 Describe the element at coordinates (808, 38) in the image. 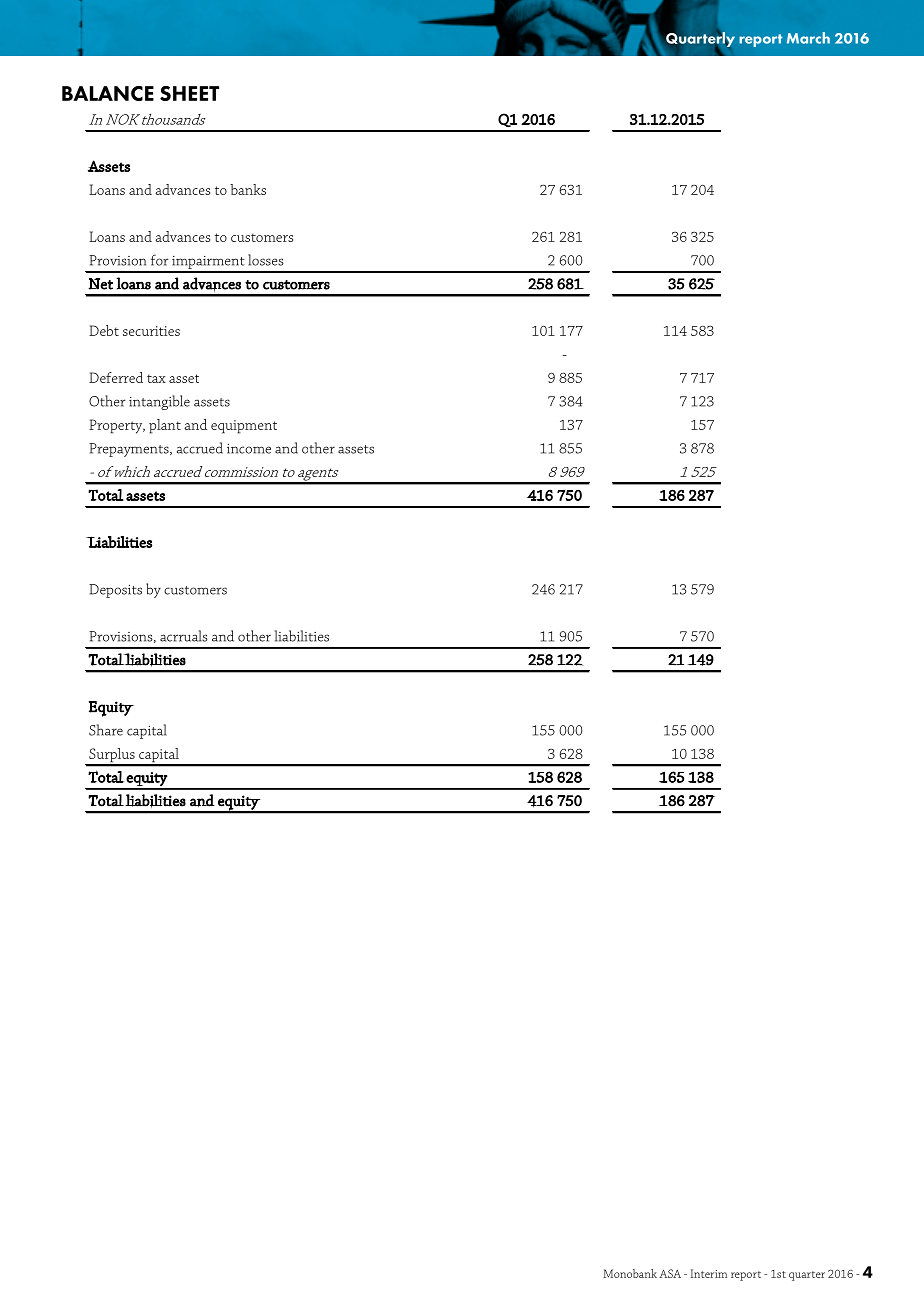

I see `March` at that location.
